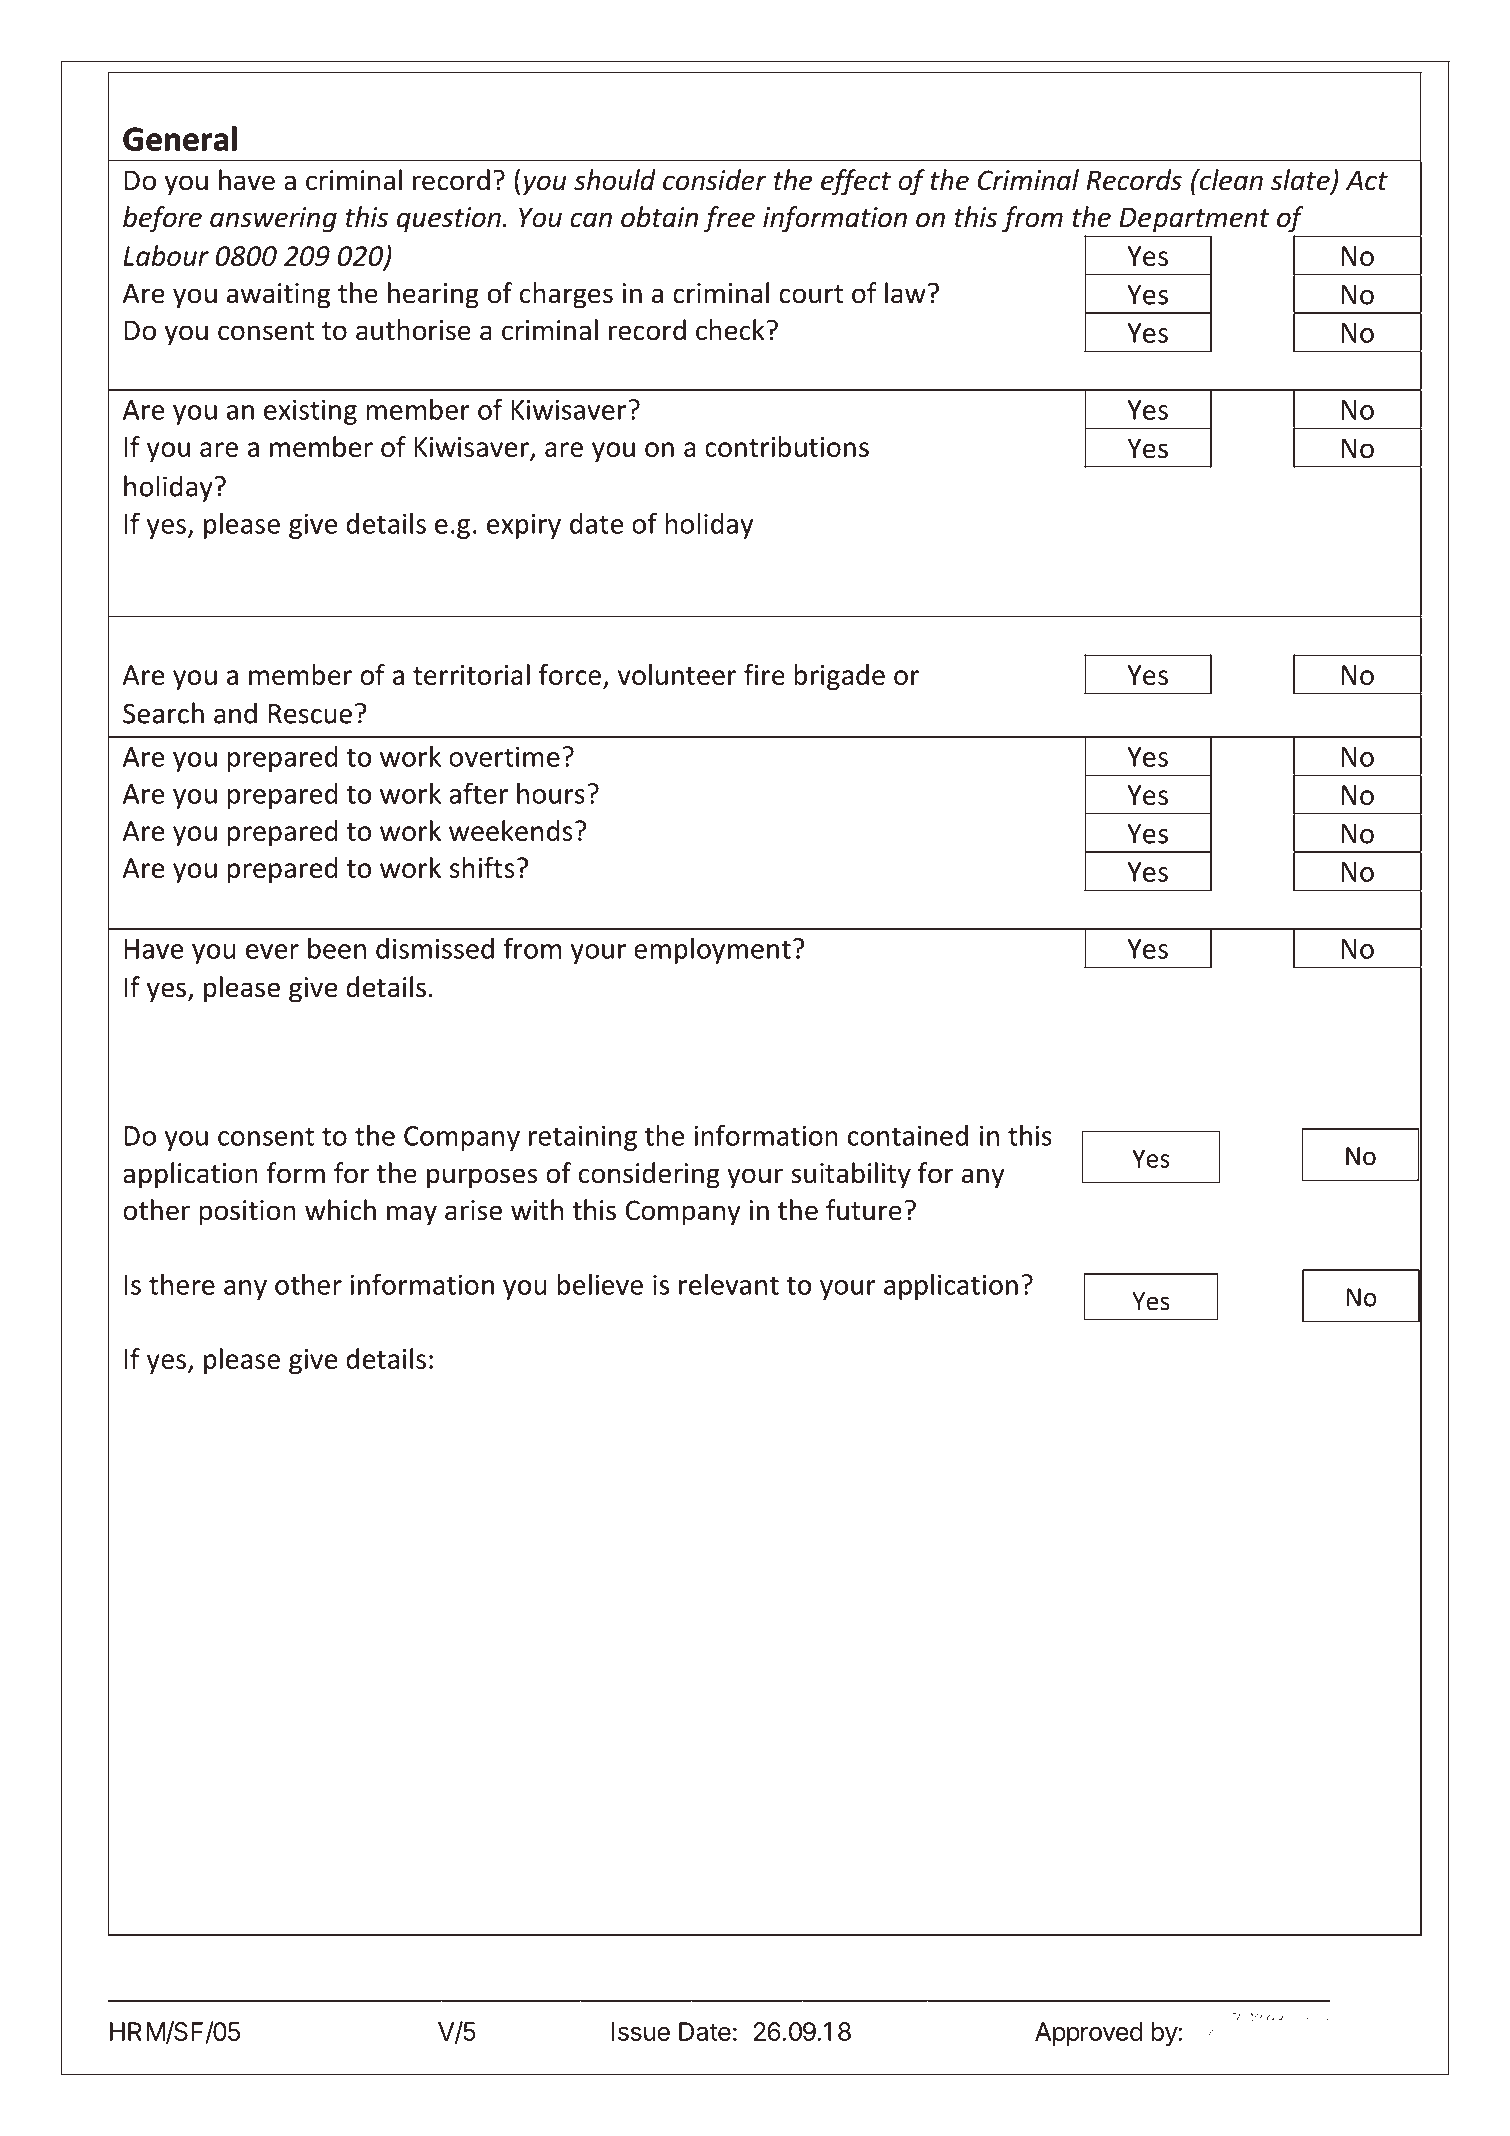  Describe the element at coordinates (310, 714) in the image. I see `Rescue` at that location.
